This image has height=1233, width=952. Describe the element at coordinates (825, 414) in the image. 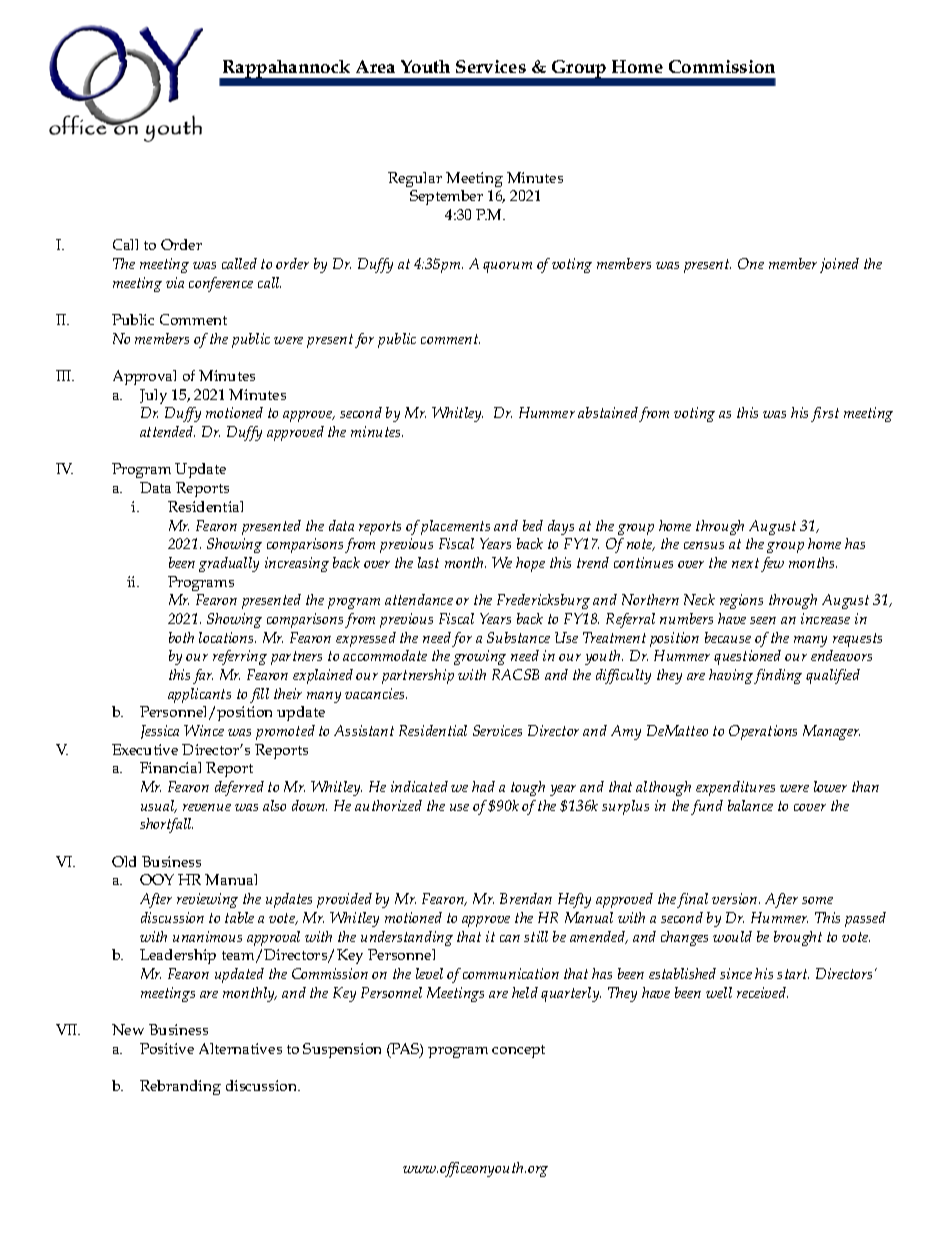

I see `first` at that location.
